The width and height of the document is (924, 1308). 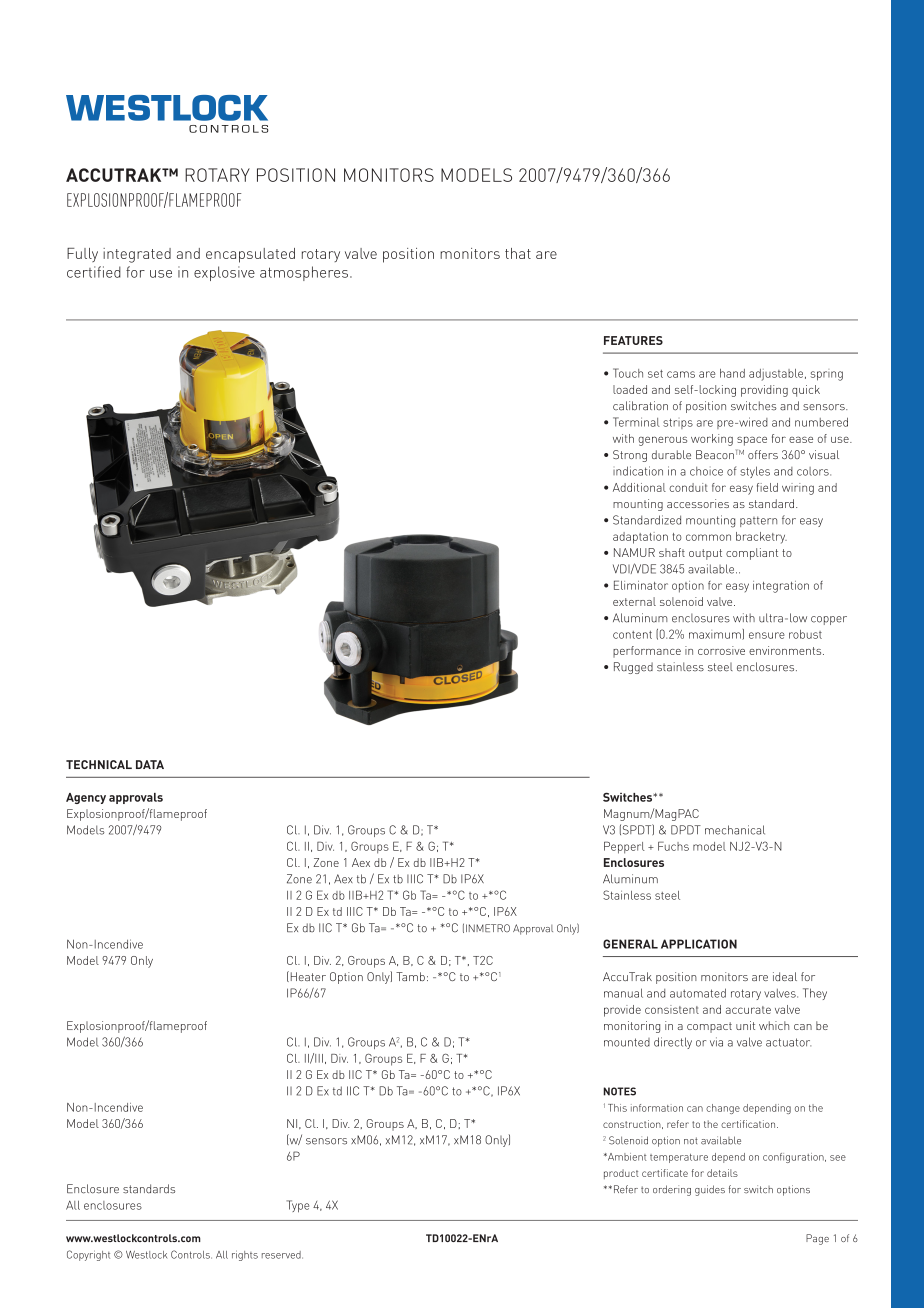 What do you see at coordinates (633, 668) in the document?
I see `Rugged` at bounding box center [633, 668].
